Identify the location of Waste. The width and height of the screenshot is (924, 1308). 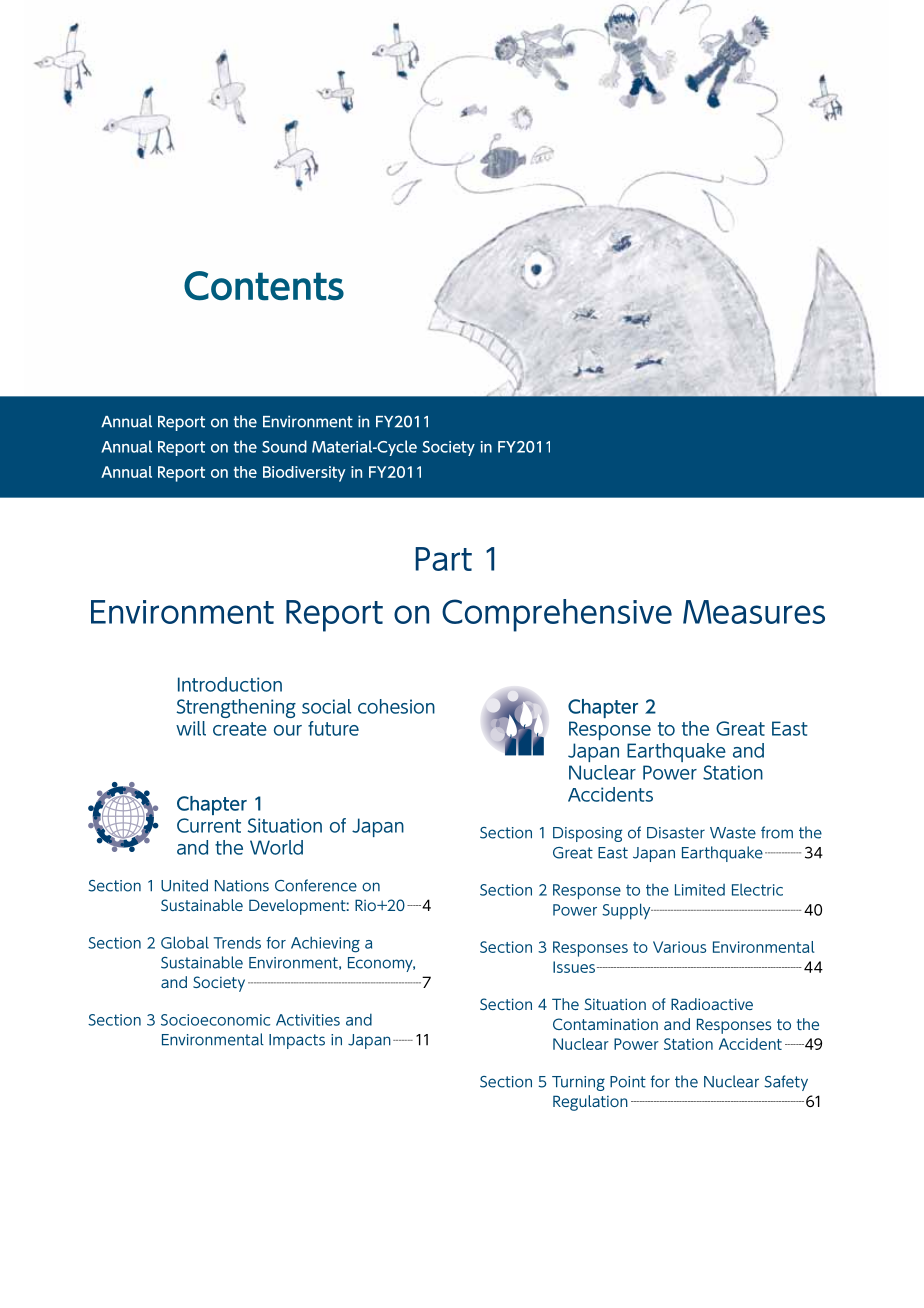
(733, 833).
